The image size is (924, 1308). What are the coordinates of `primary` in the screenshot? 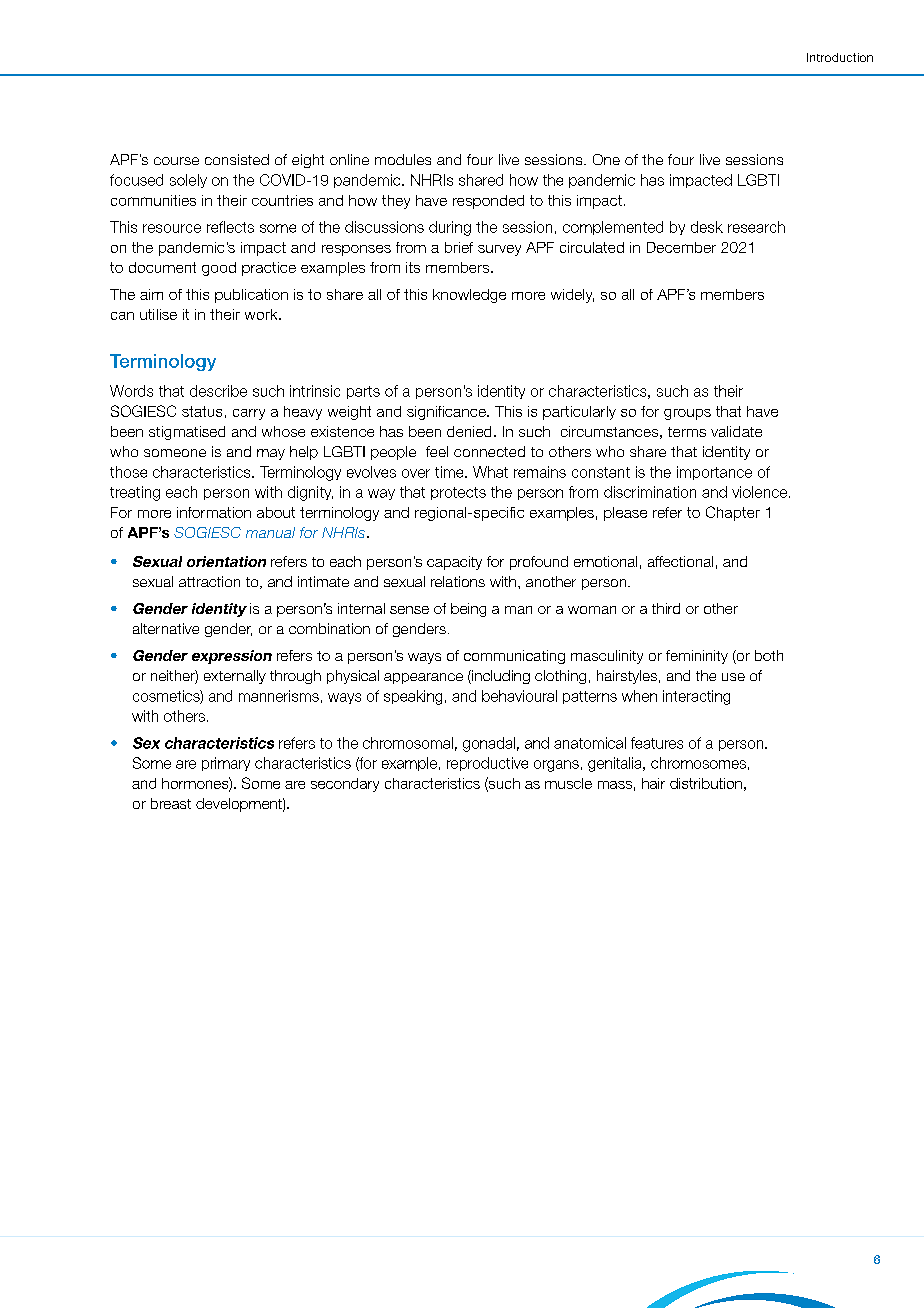 It's located at (226, 764).
